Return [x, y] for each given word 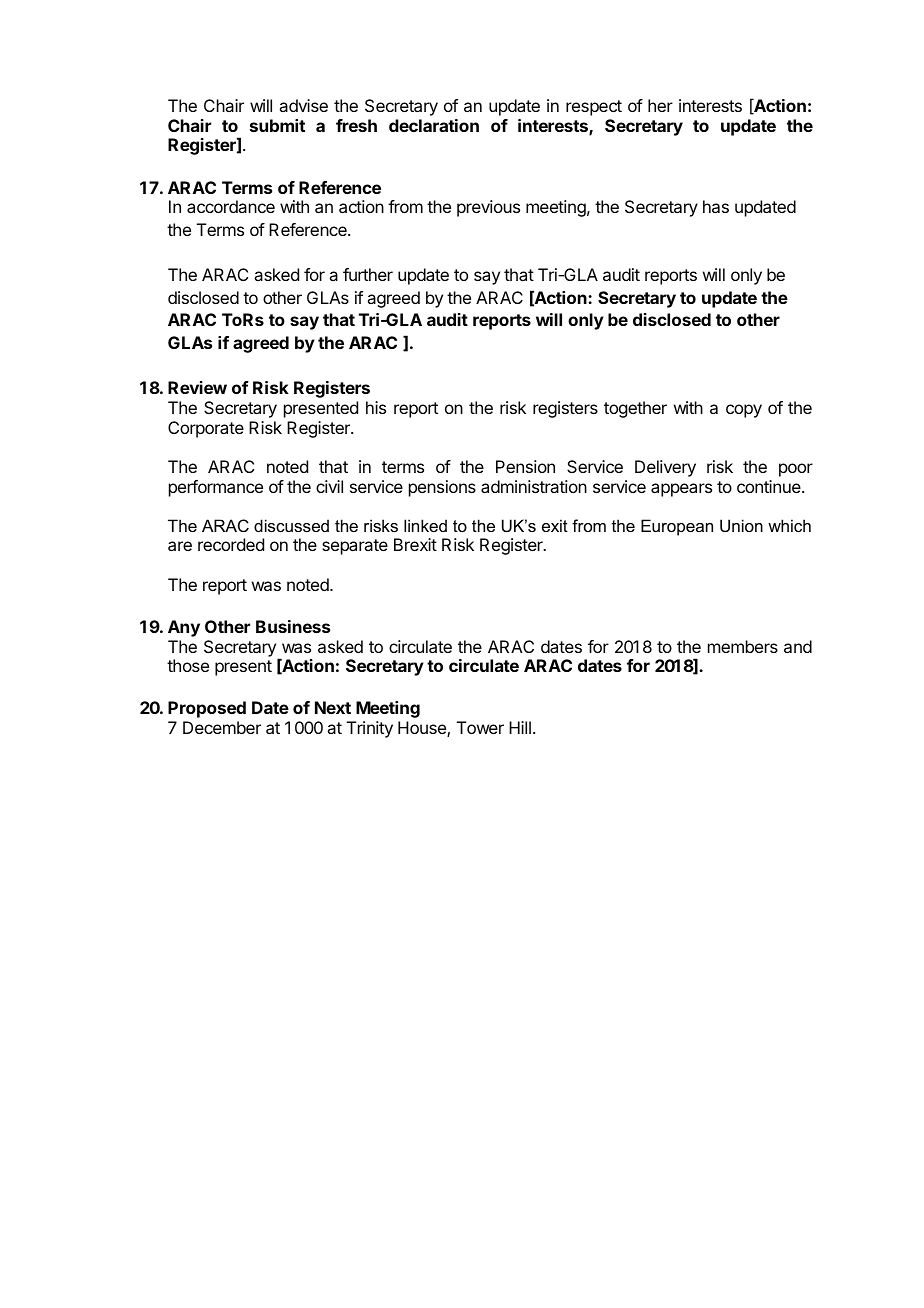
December [222, 727]
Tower [480, 727]
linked [425, 525]
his [376, 407]
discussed [291, 525]
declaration [434, 125]
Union [741, 525]
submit [277, 125]
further [368, 274]
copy [744, 411]
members [743, 646]
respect [594, 108]
